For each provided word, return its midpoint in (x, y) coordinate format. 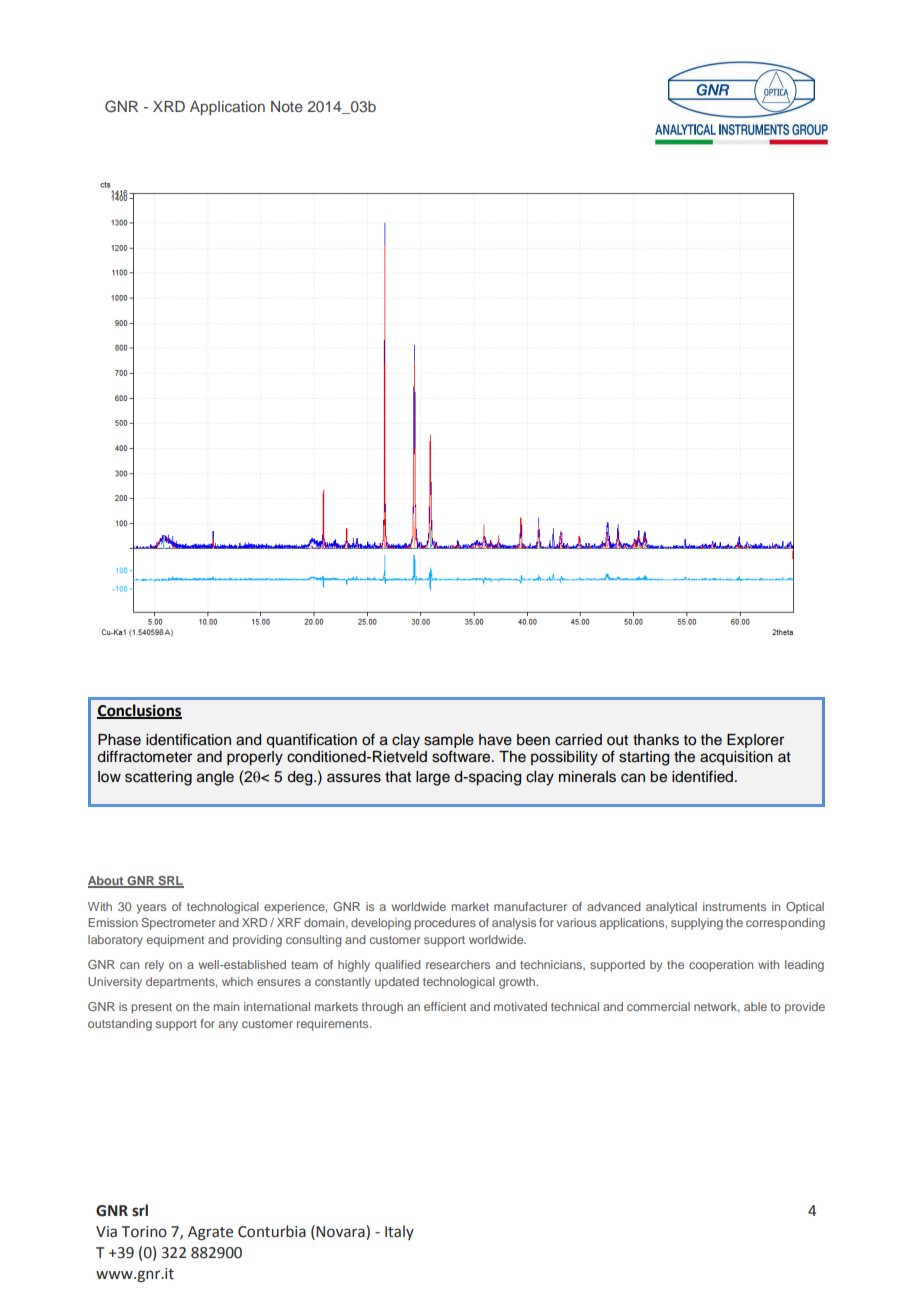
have (495, 740)
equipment (175, 941)
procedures (445, 924)
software (462, 756)
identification (188, 739)
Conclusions (139, 711)
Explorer (755, 741)
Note (287, 106)
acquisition (736, 758)
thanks (656, 740)
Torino (144, 1232)
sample (449, 741)
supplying (697, 924)
